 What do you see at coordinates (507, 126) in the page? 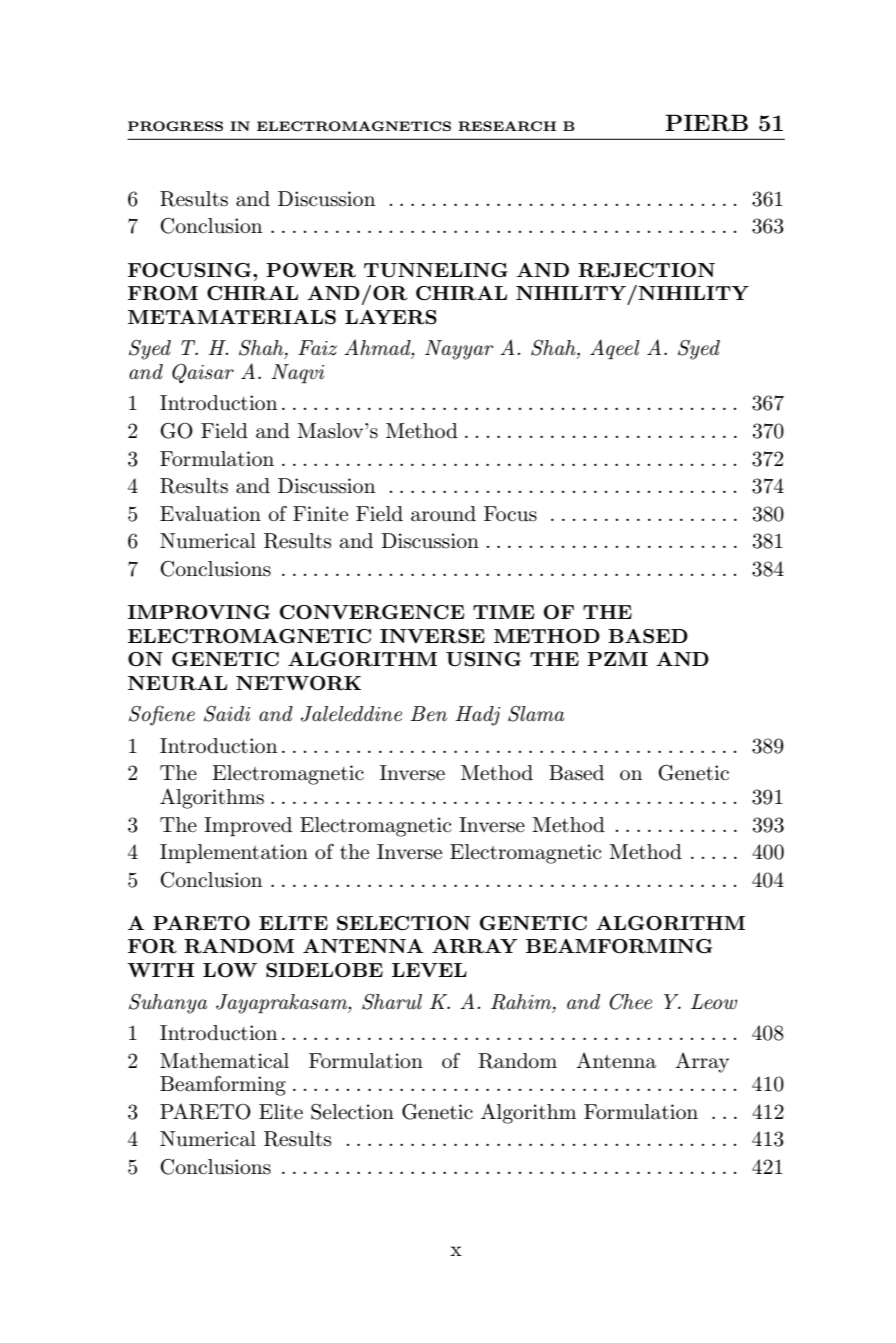
I see `RESEARCH` at bounding box center [507, 126].
